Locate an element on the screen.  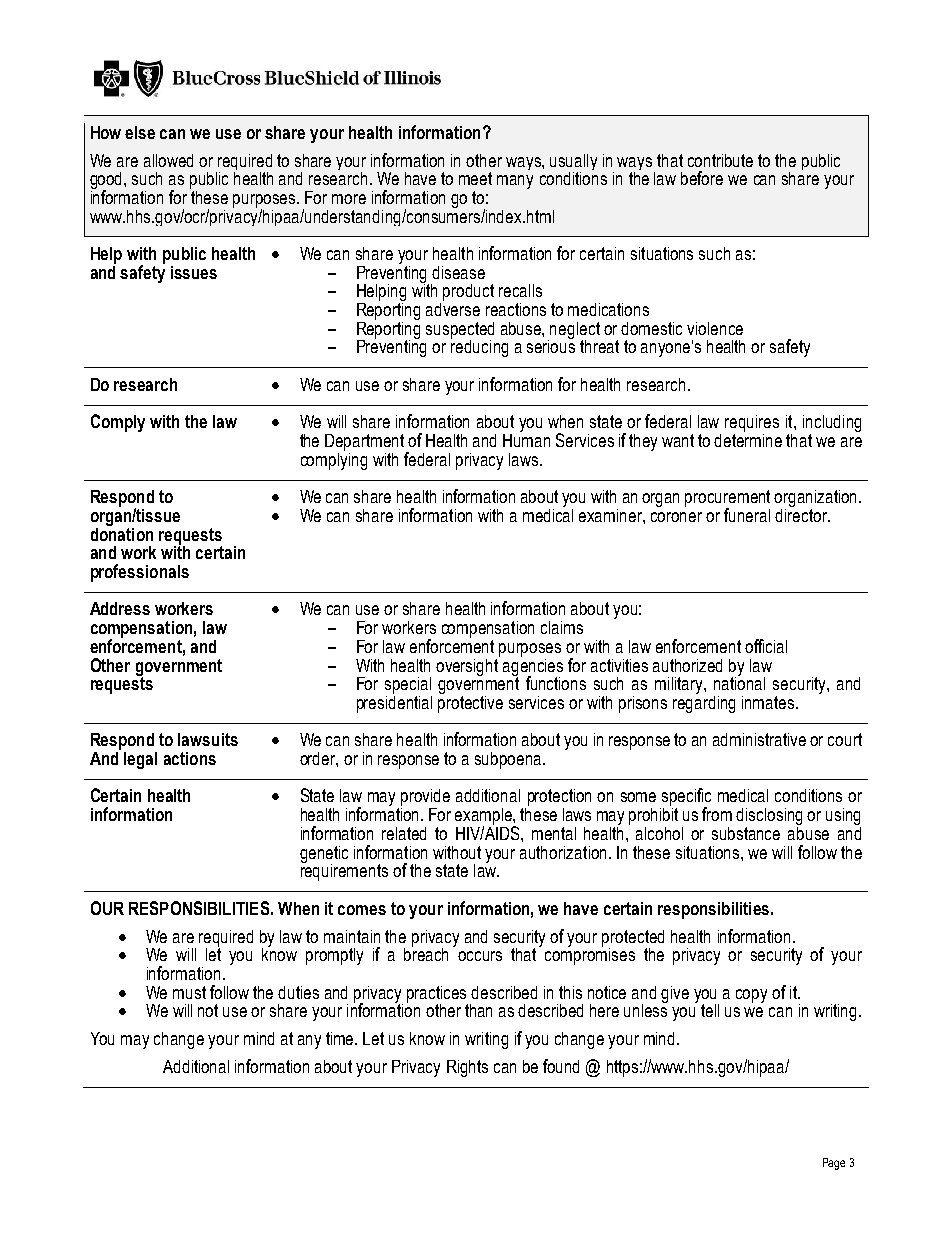
contribute is located at coordinates (720, 160).
